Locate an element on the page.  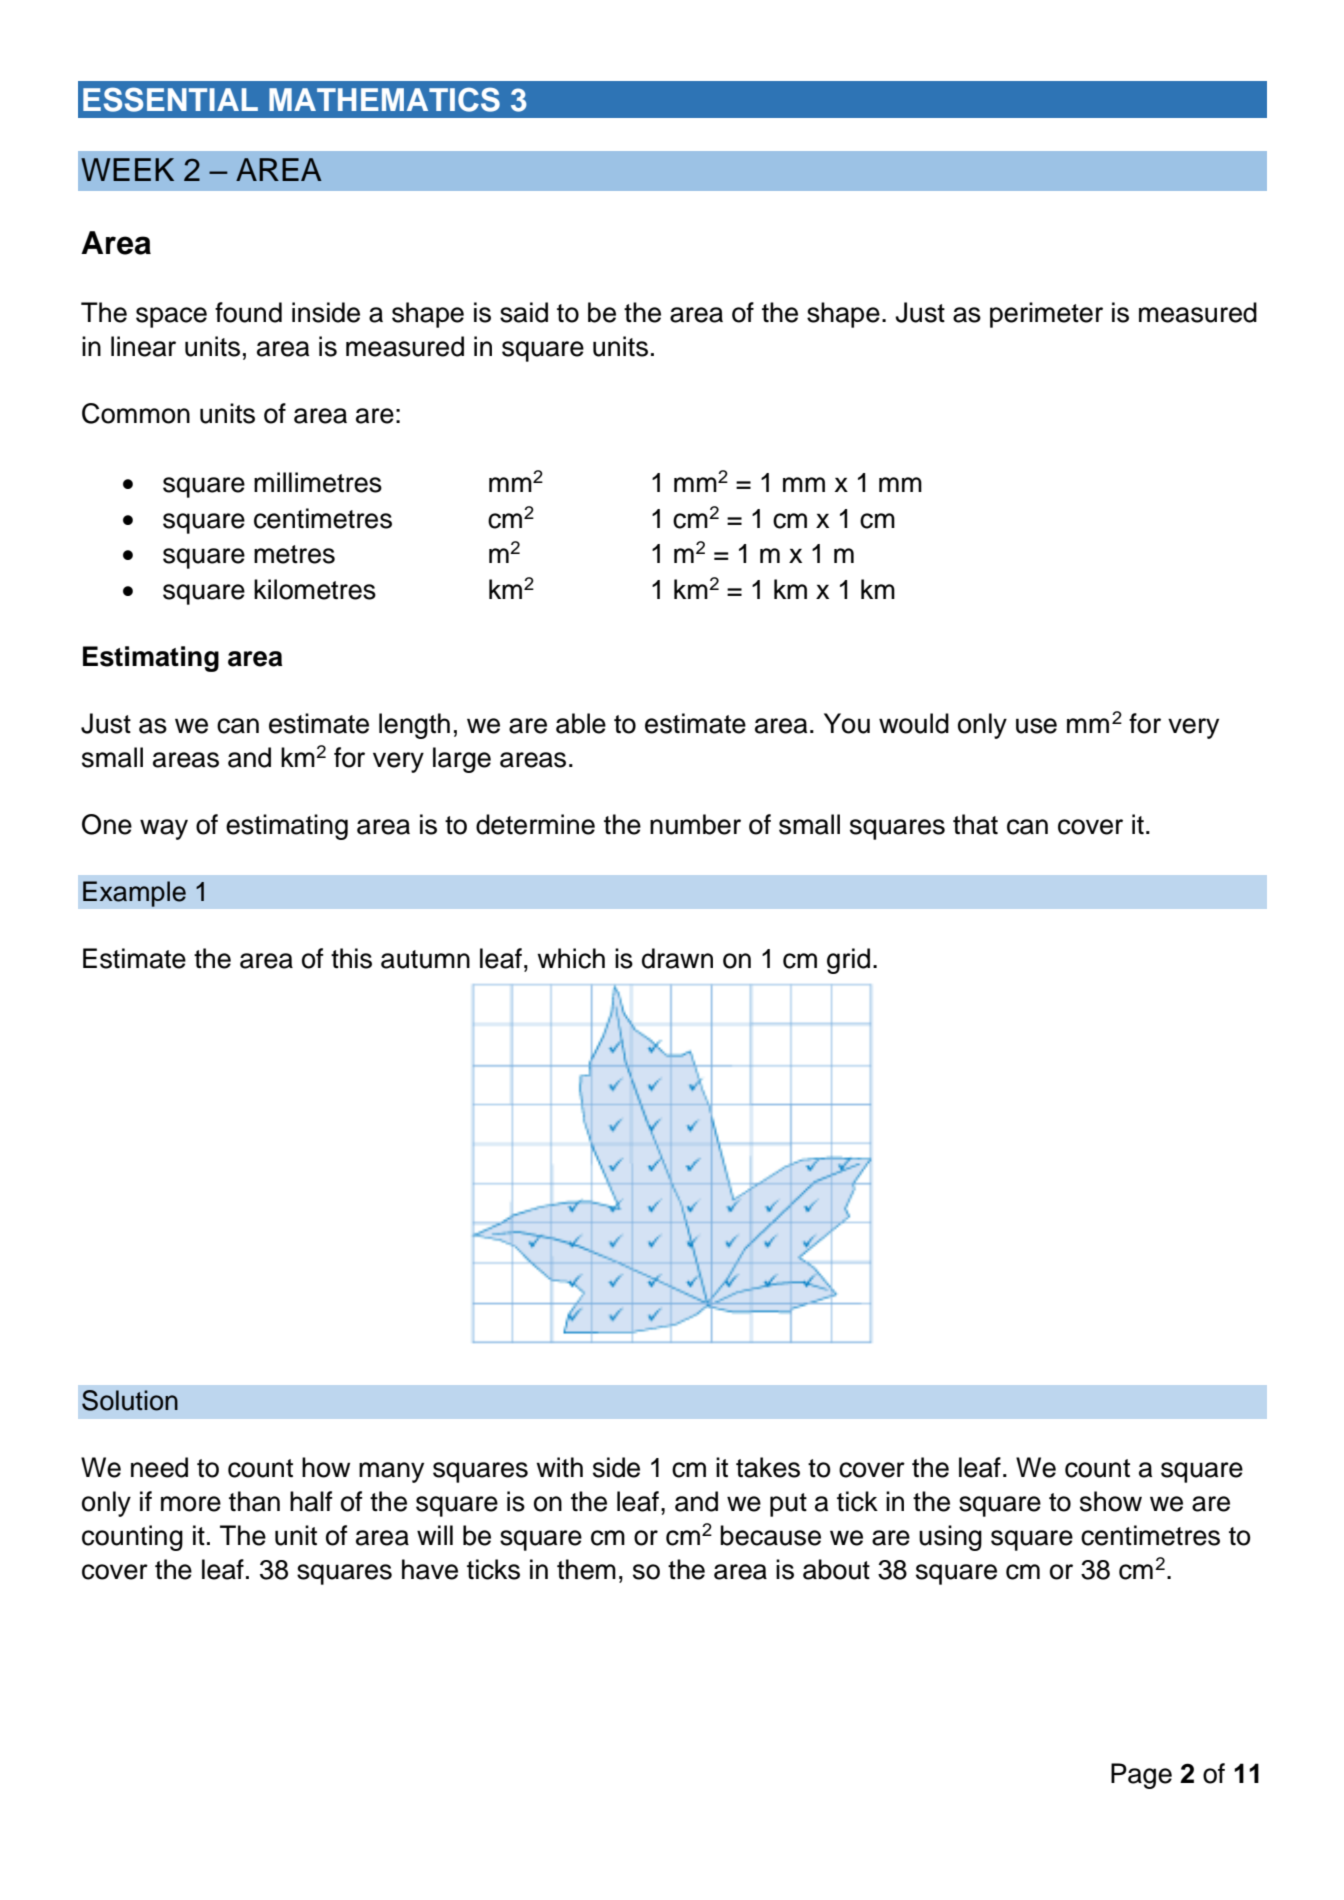
Example is located at coordinates (134, 894).
